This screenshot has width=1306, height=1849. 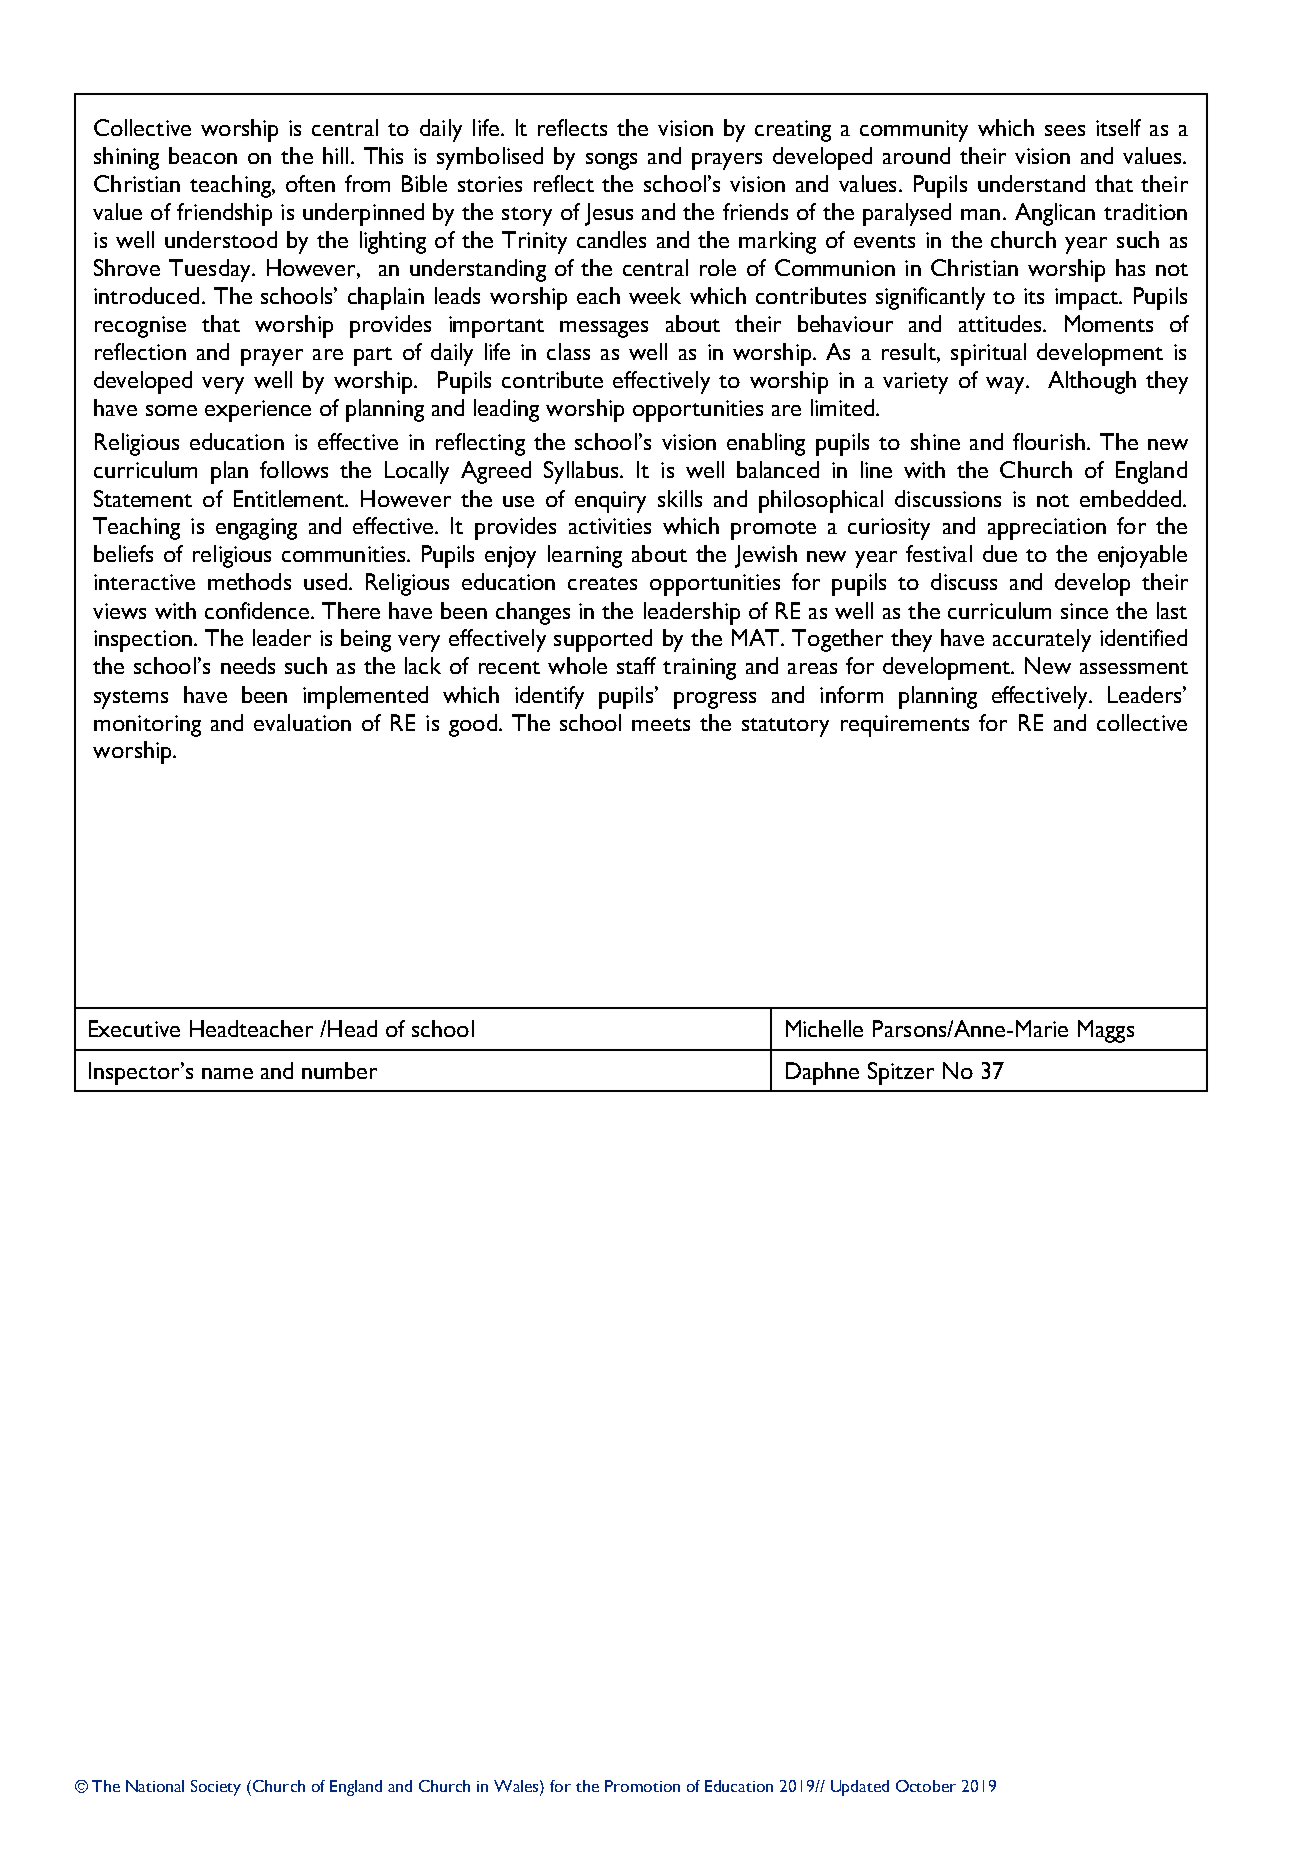 What do you see at coordinates (310, 183) in the screenshot?
I see `often` at bounding box center [310, 183].
